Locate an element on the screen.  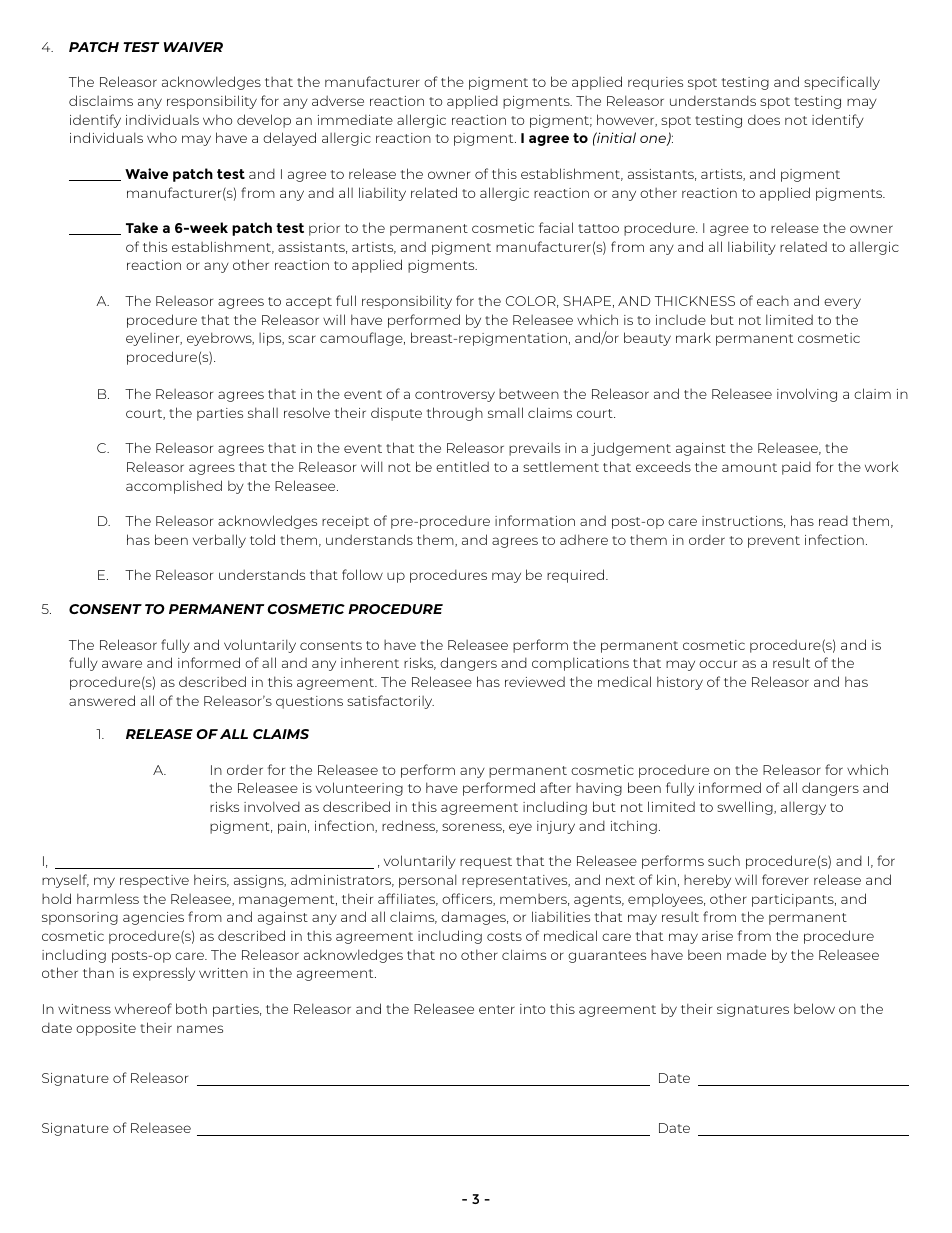
whereof is located at coordinates (143, 1008).
